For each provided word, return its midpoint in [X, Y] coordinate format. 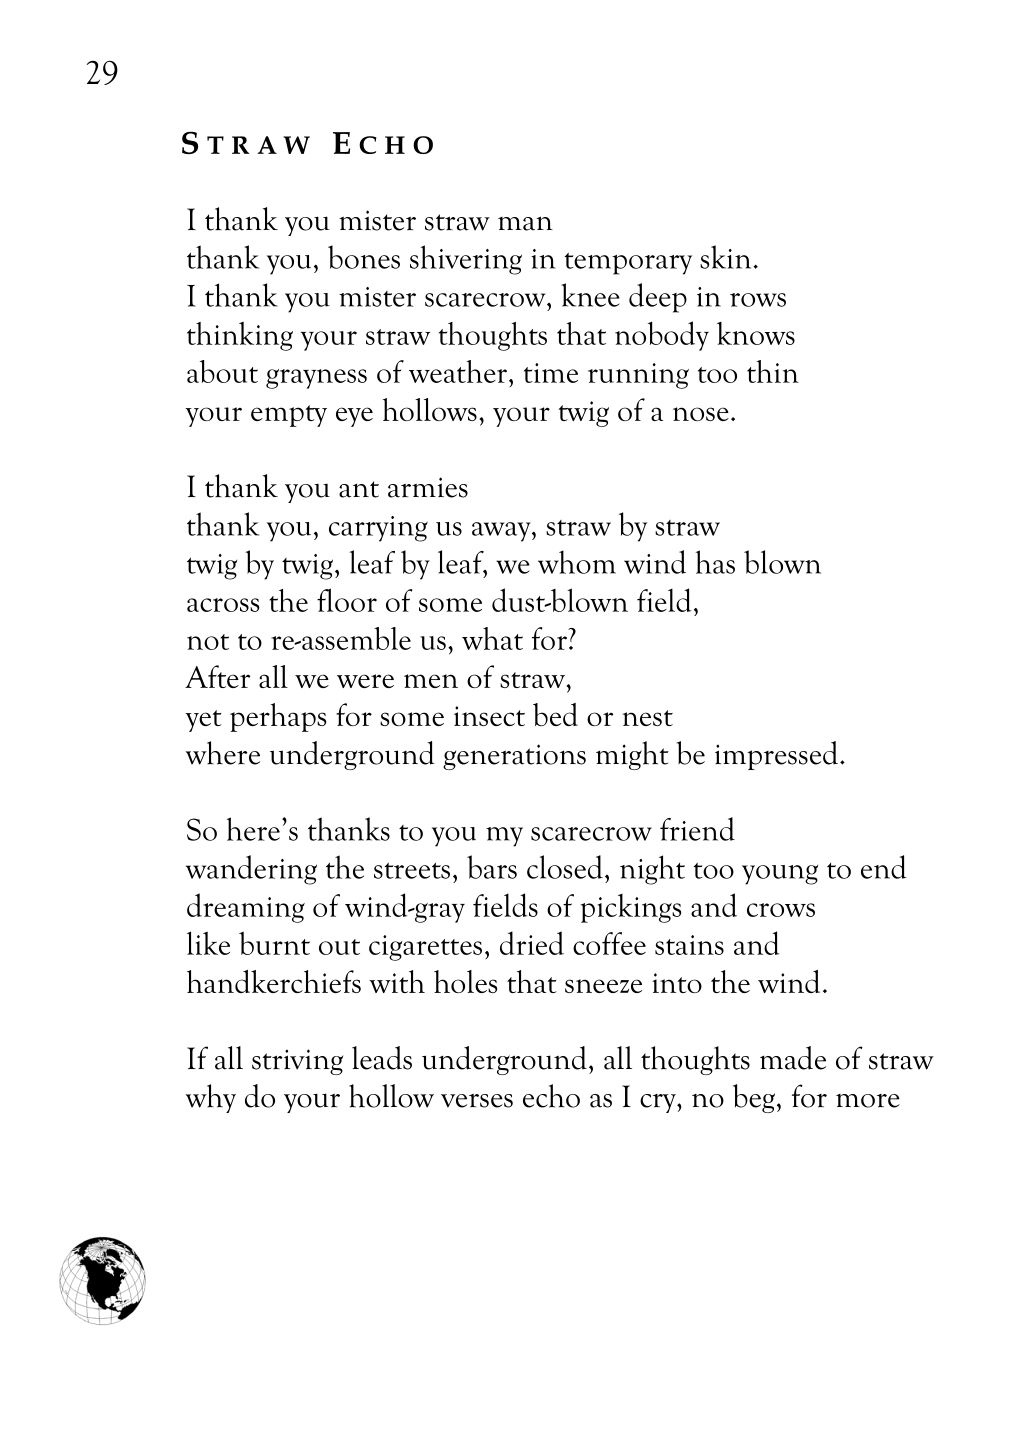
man [525, 223]
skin [727, 257]
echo [551, 1096]
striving [297, 1062]
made [793, 1058]
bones [364, 257]
